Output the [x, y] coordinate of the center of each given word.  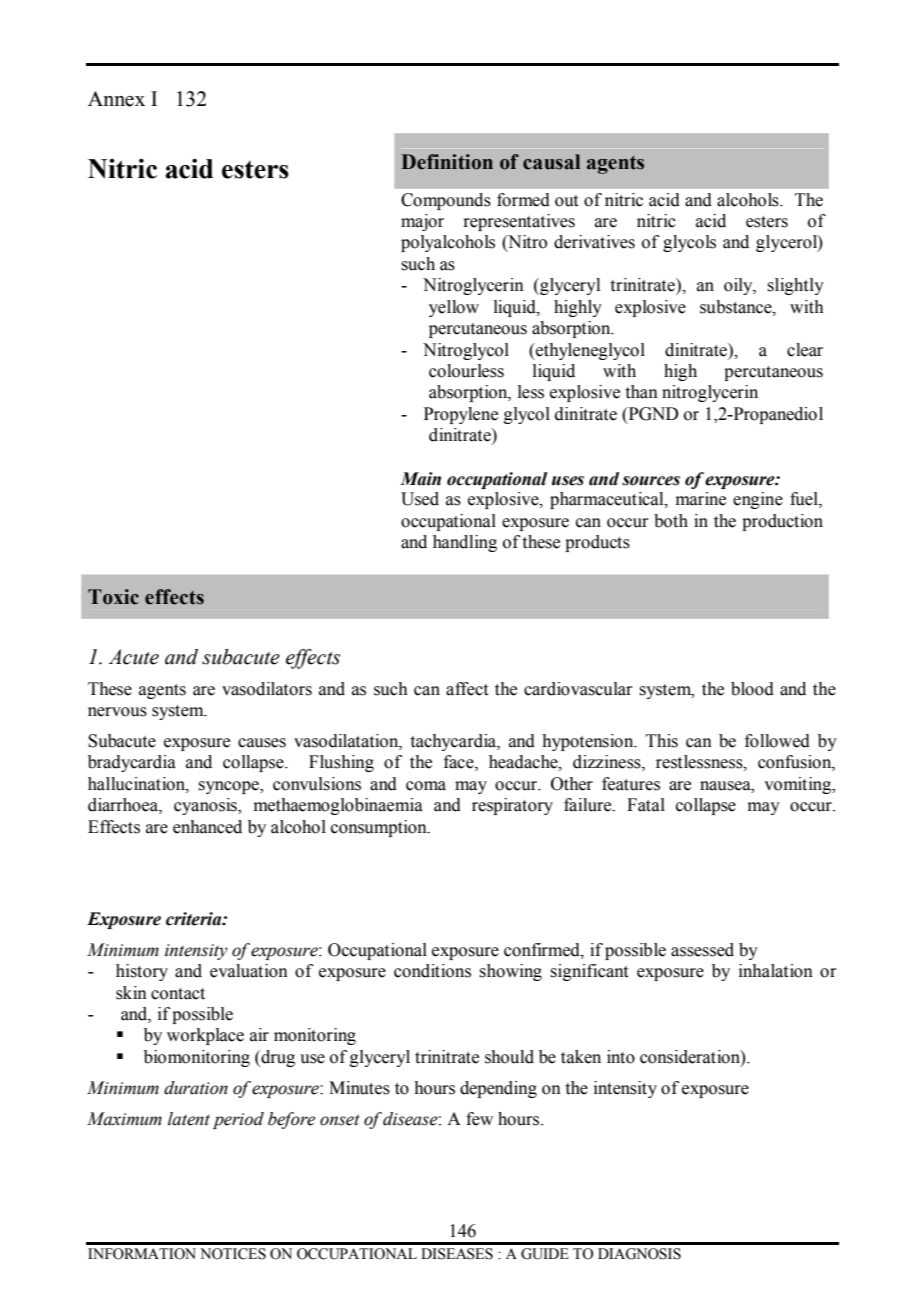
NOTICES [233, 1254]
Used [420, 499]
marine [701, 499]
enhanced [207, 827]
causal [551, 162]
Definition [447, 162]
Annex [116, 99]
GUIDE [545, 1254]
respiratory [512, 806]
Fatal [646, 805]
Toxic [113, 597]
